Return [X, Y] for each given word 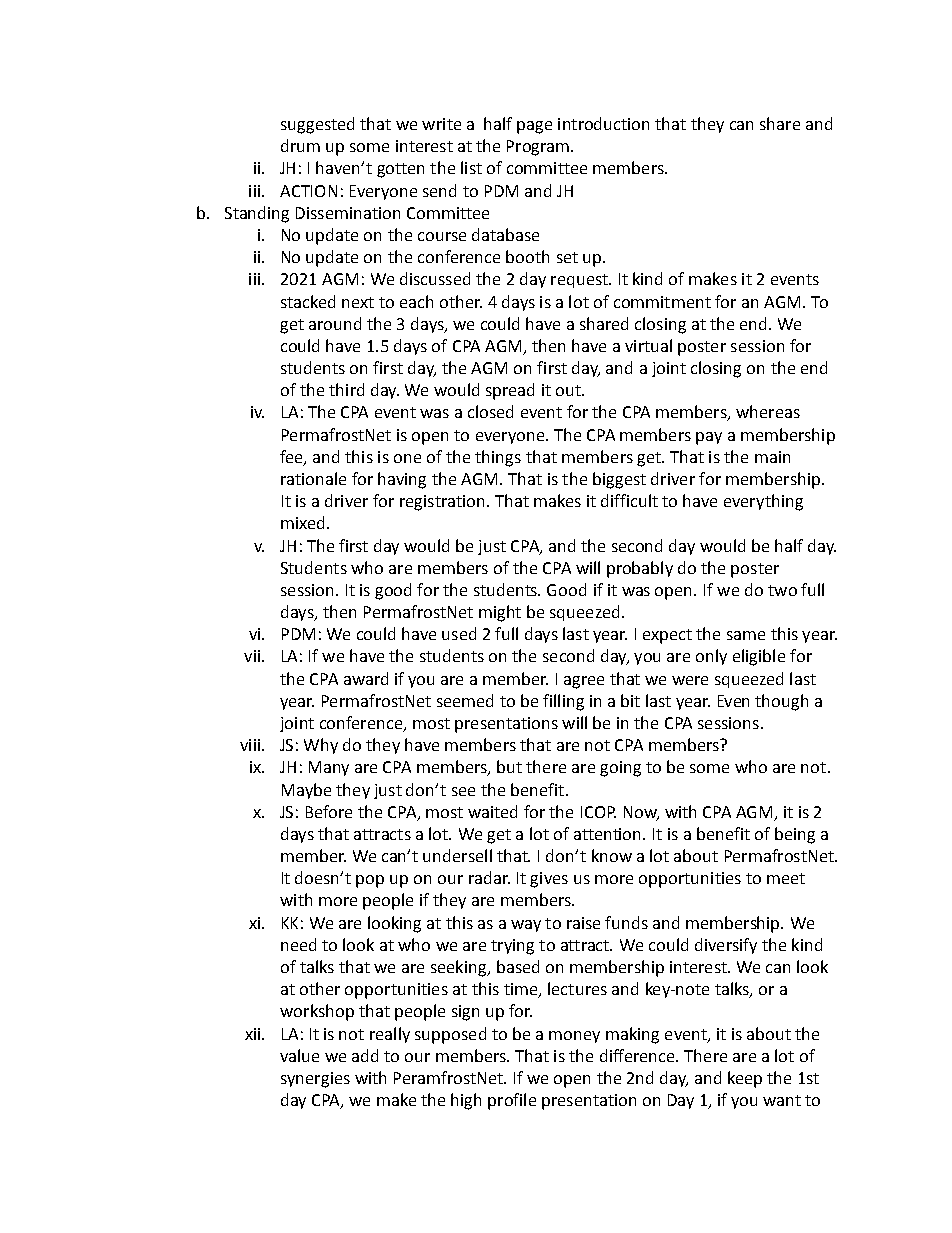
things [498, 458]
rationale [313, 478]
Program [538, 148]
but [509, 766]
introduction [603, 123]
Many [329, 768]
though [781, 702]
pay [709, 438]
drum [300, 145]
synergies [315, 1080]
